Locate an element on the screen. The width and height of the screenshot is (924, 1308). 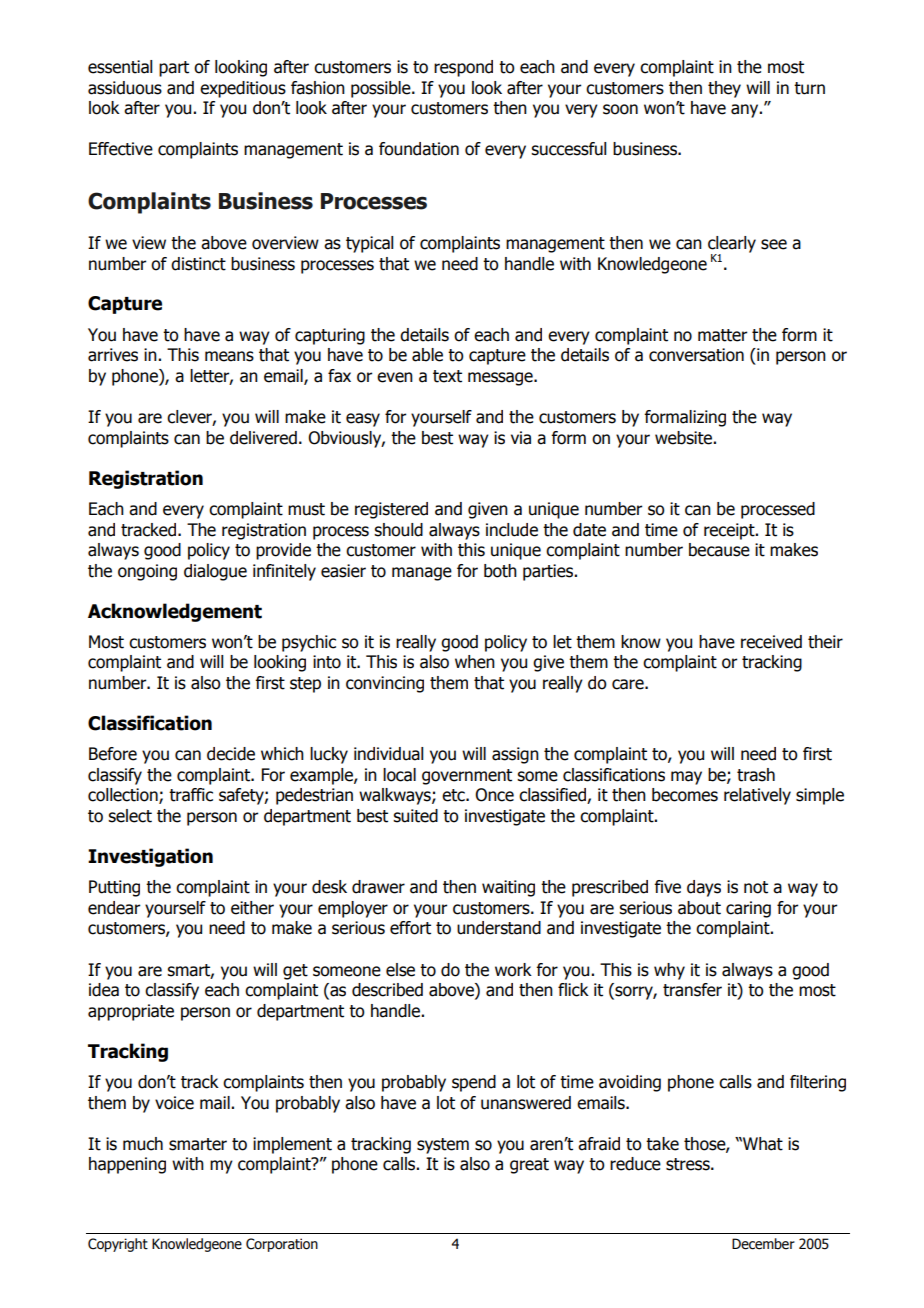
Investigation is located at coordinates (150, 857).
